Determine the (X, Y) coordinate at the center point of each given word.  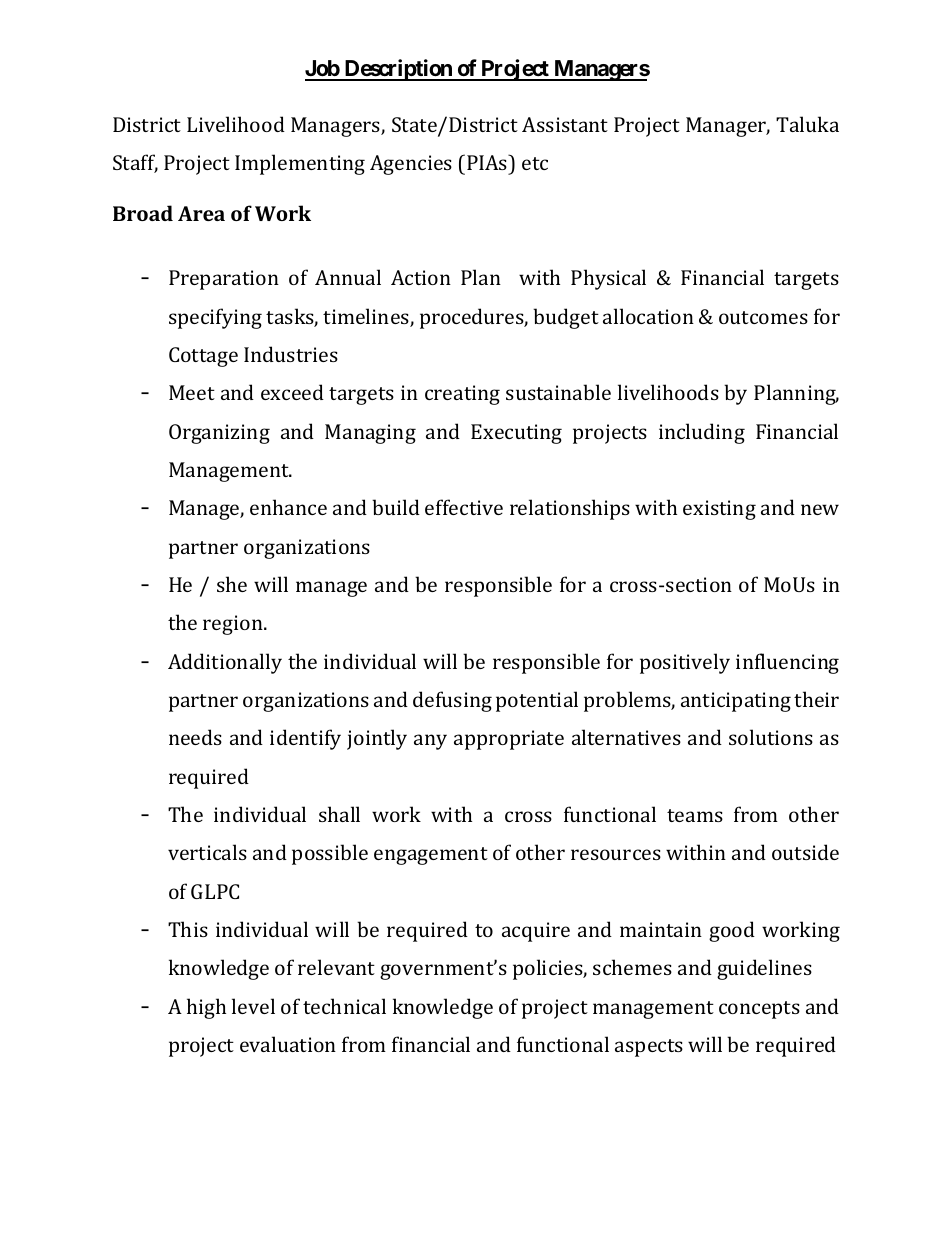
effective (464, 507)
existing (719, 510)
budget (566, 318)
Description (398, 70)
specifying (215, 318)
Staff (135, 163)
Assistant (565, 124)
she (232, 584)
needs (195, 737)
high (206, 1008)
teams (695, 815)
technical (344, 1006)
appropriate (509, 740)
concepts (759, 1010)
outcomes (763, 317)
